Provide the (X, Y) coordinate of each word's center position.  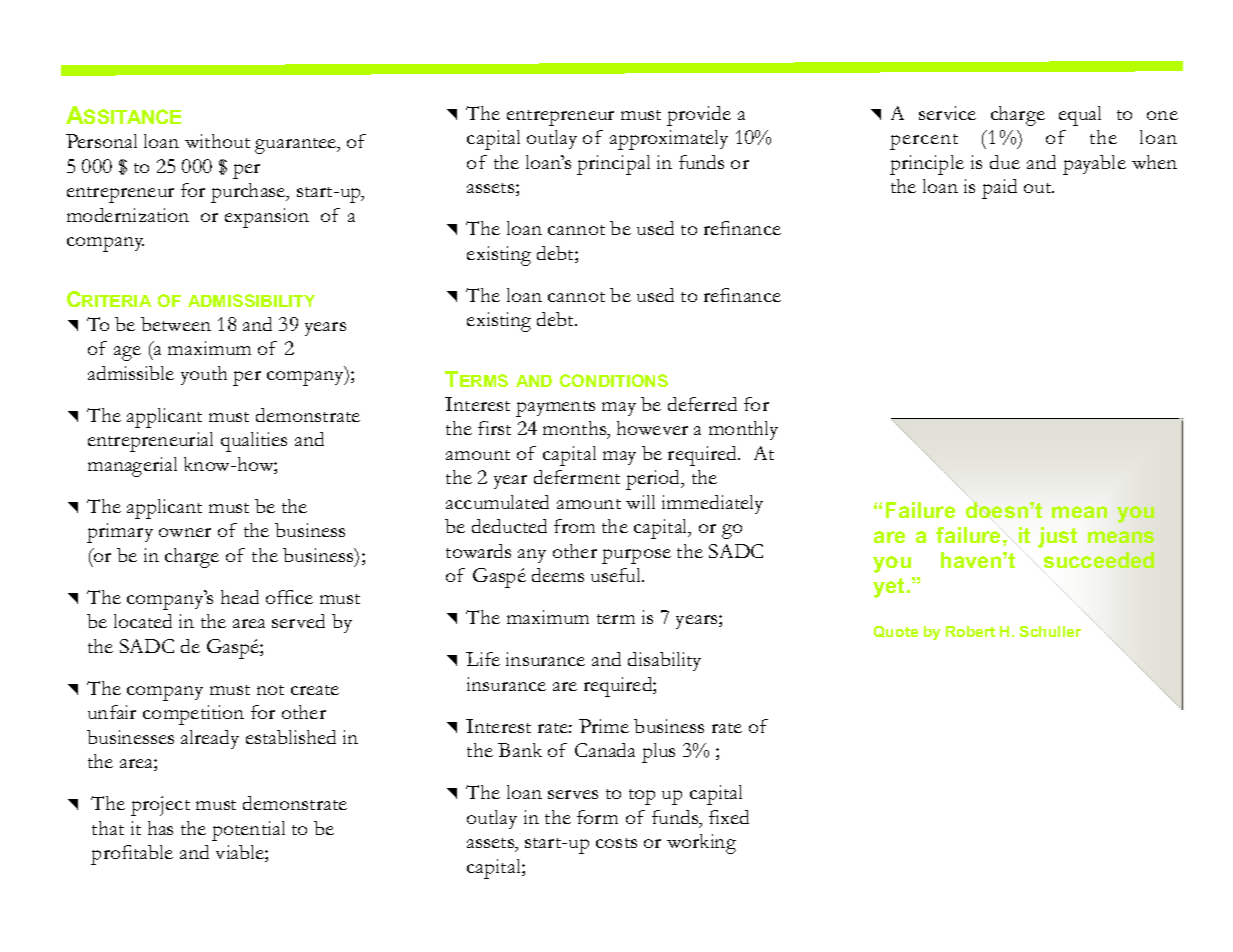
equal (1080, 116)
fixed (729, 817)
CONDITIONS (614, 380)
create (315, 690)
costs (616, 843)
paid (999, 189)
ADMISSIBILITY (251, 300)
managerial (132, 467)
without (217, 141)
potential (248, 831)
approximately (669, 140)
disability (664, 661)
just (1057, 537)
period (654, 480)
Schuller (1050, 631)
